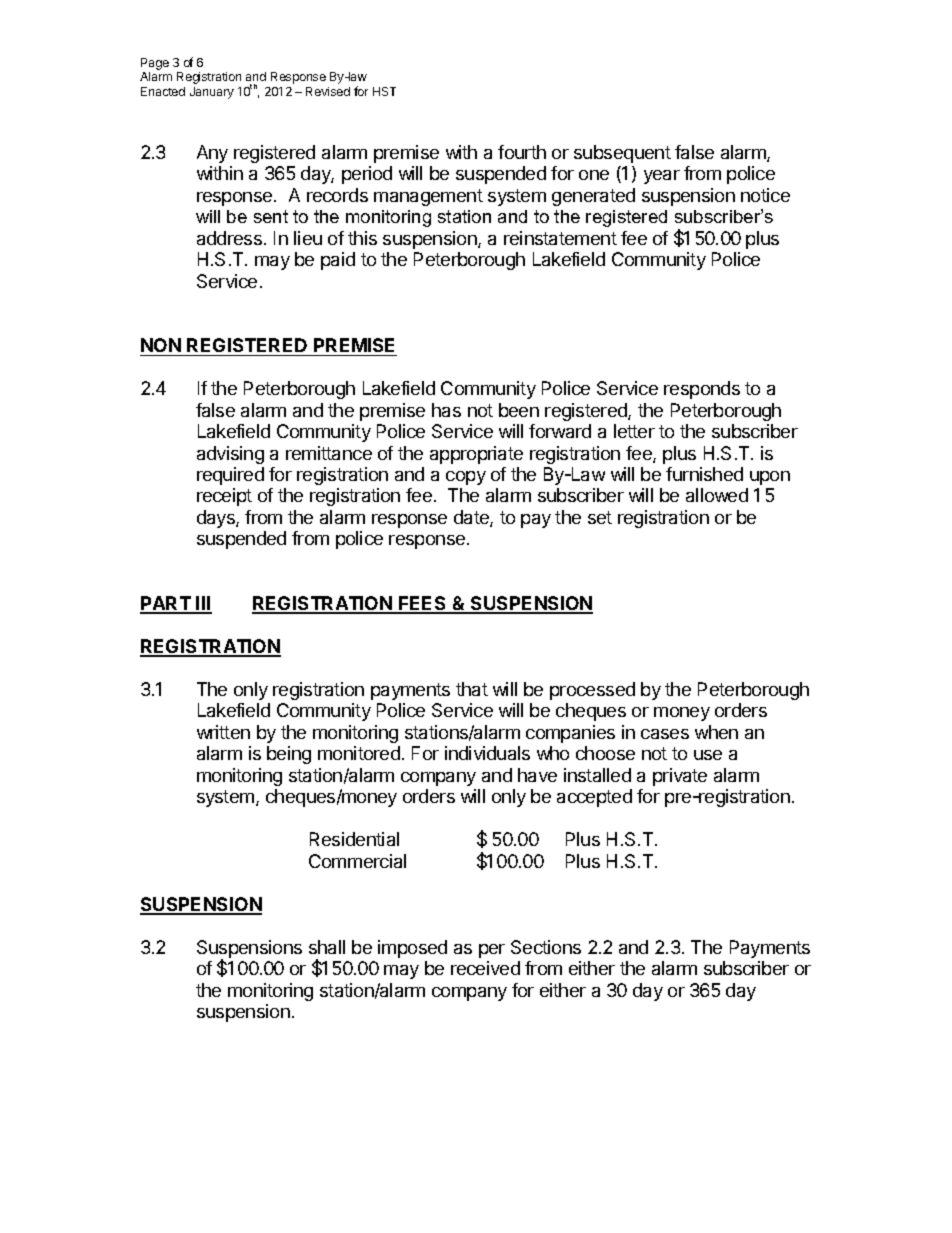 The image size is (952, 1233). I want to click on HST, so click(384, 91).
